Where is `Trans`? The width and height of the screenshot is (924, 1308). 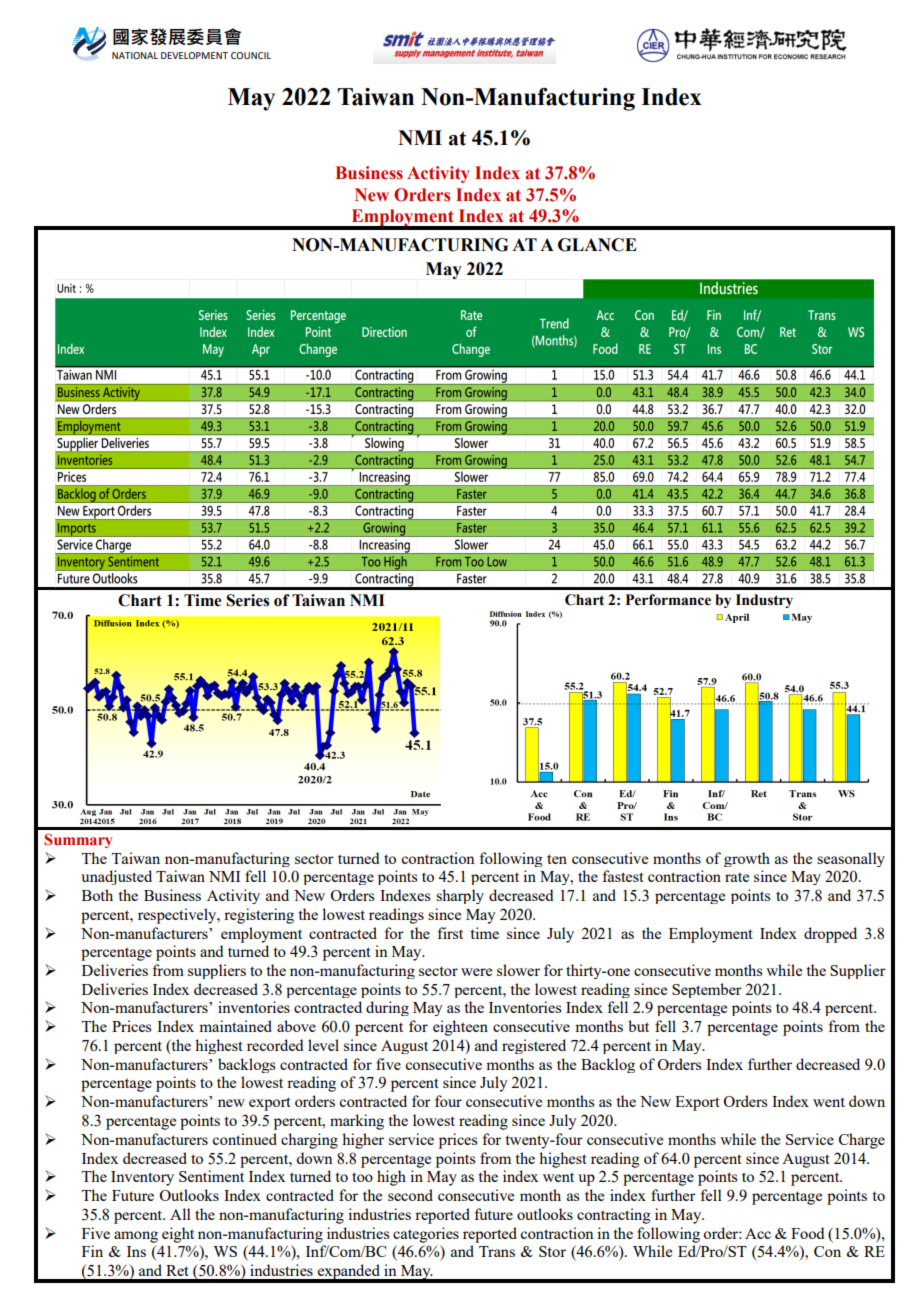
Trans is located at coordinates (497, 1251).
